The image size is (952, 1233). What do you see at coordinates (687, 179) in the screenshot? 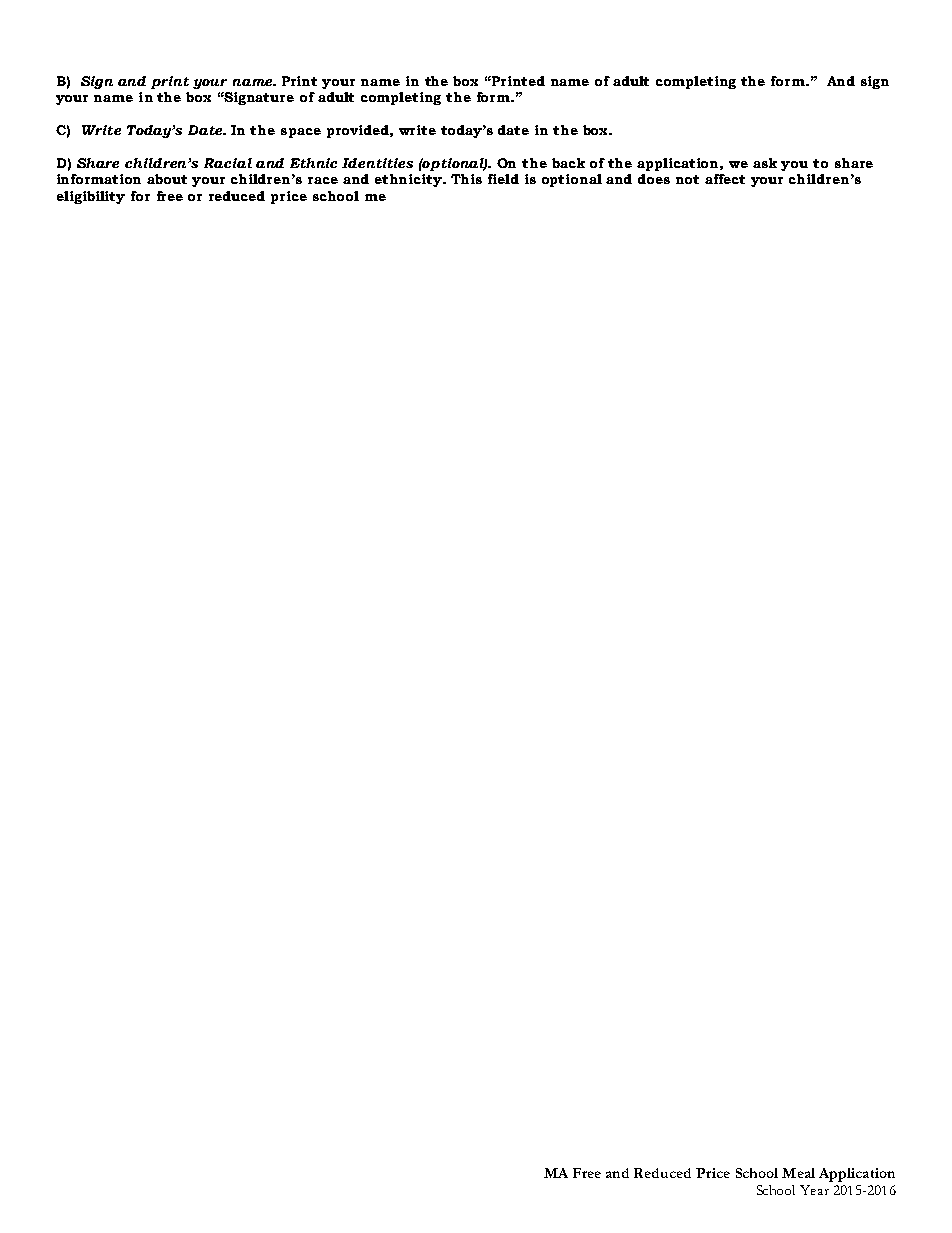
I see `not` at bounding box center [687, 179].
